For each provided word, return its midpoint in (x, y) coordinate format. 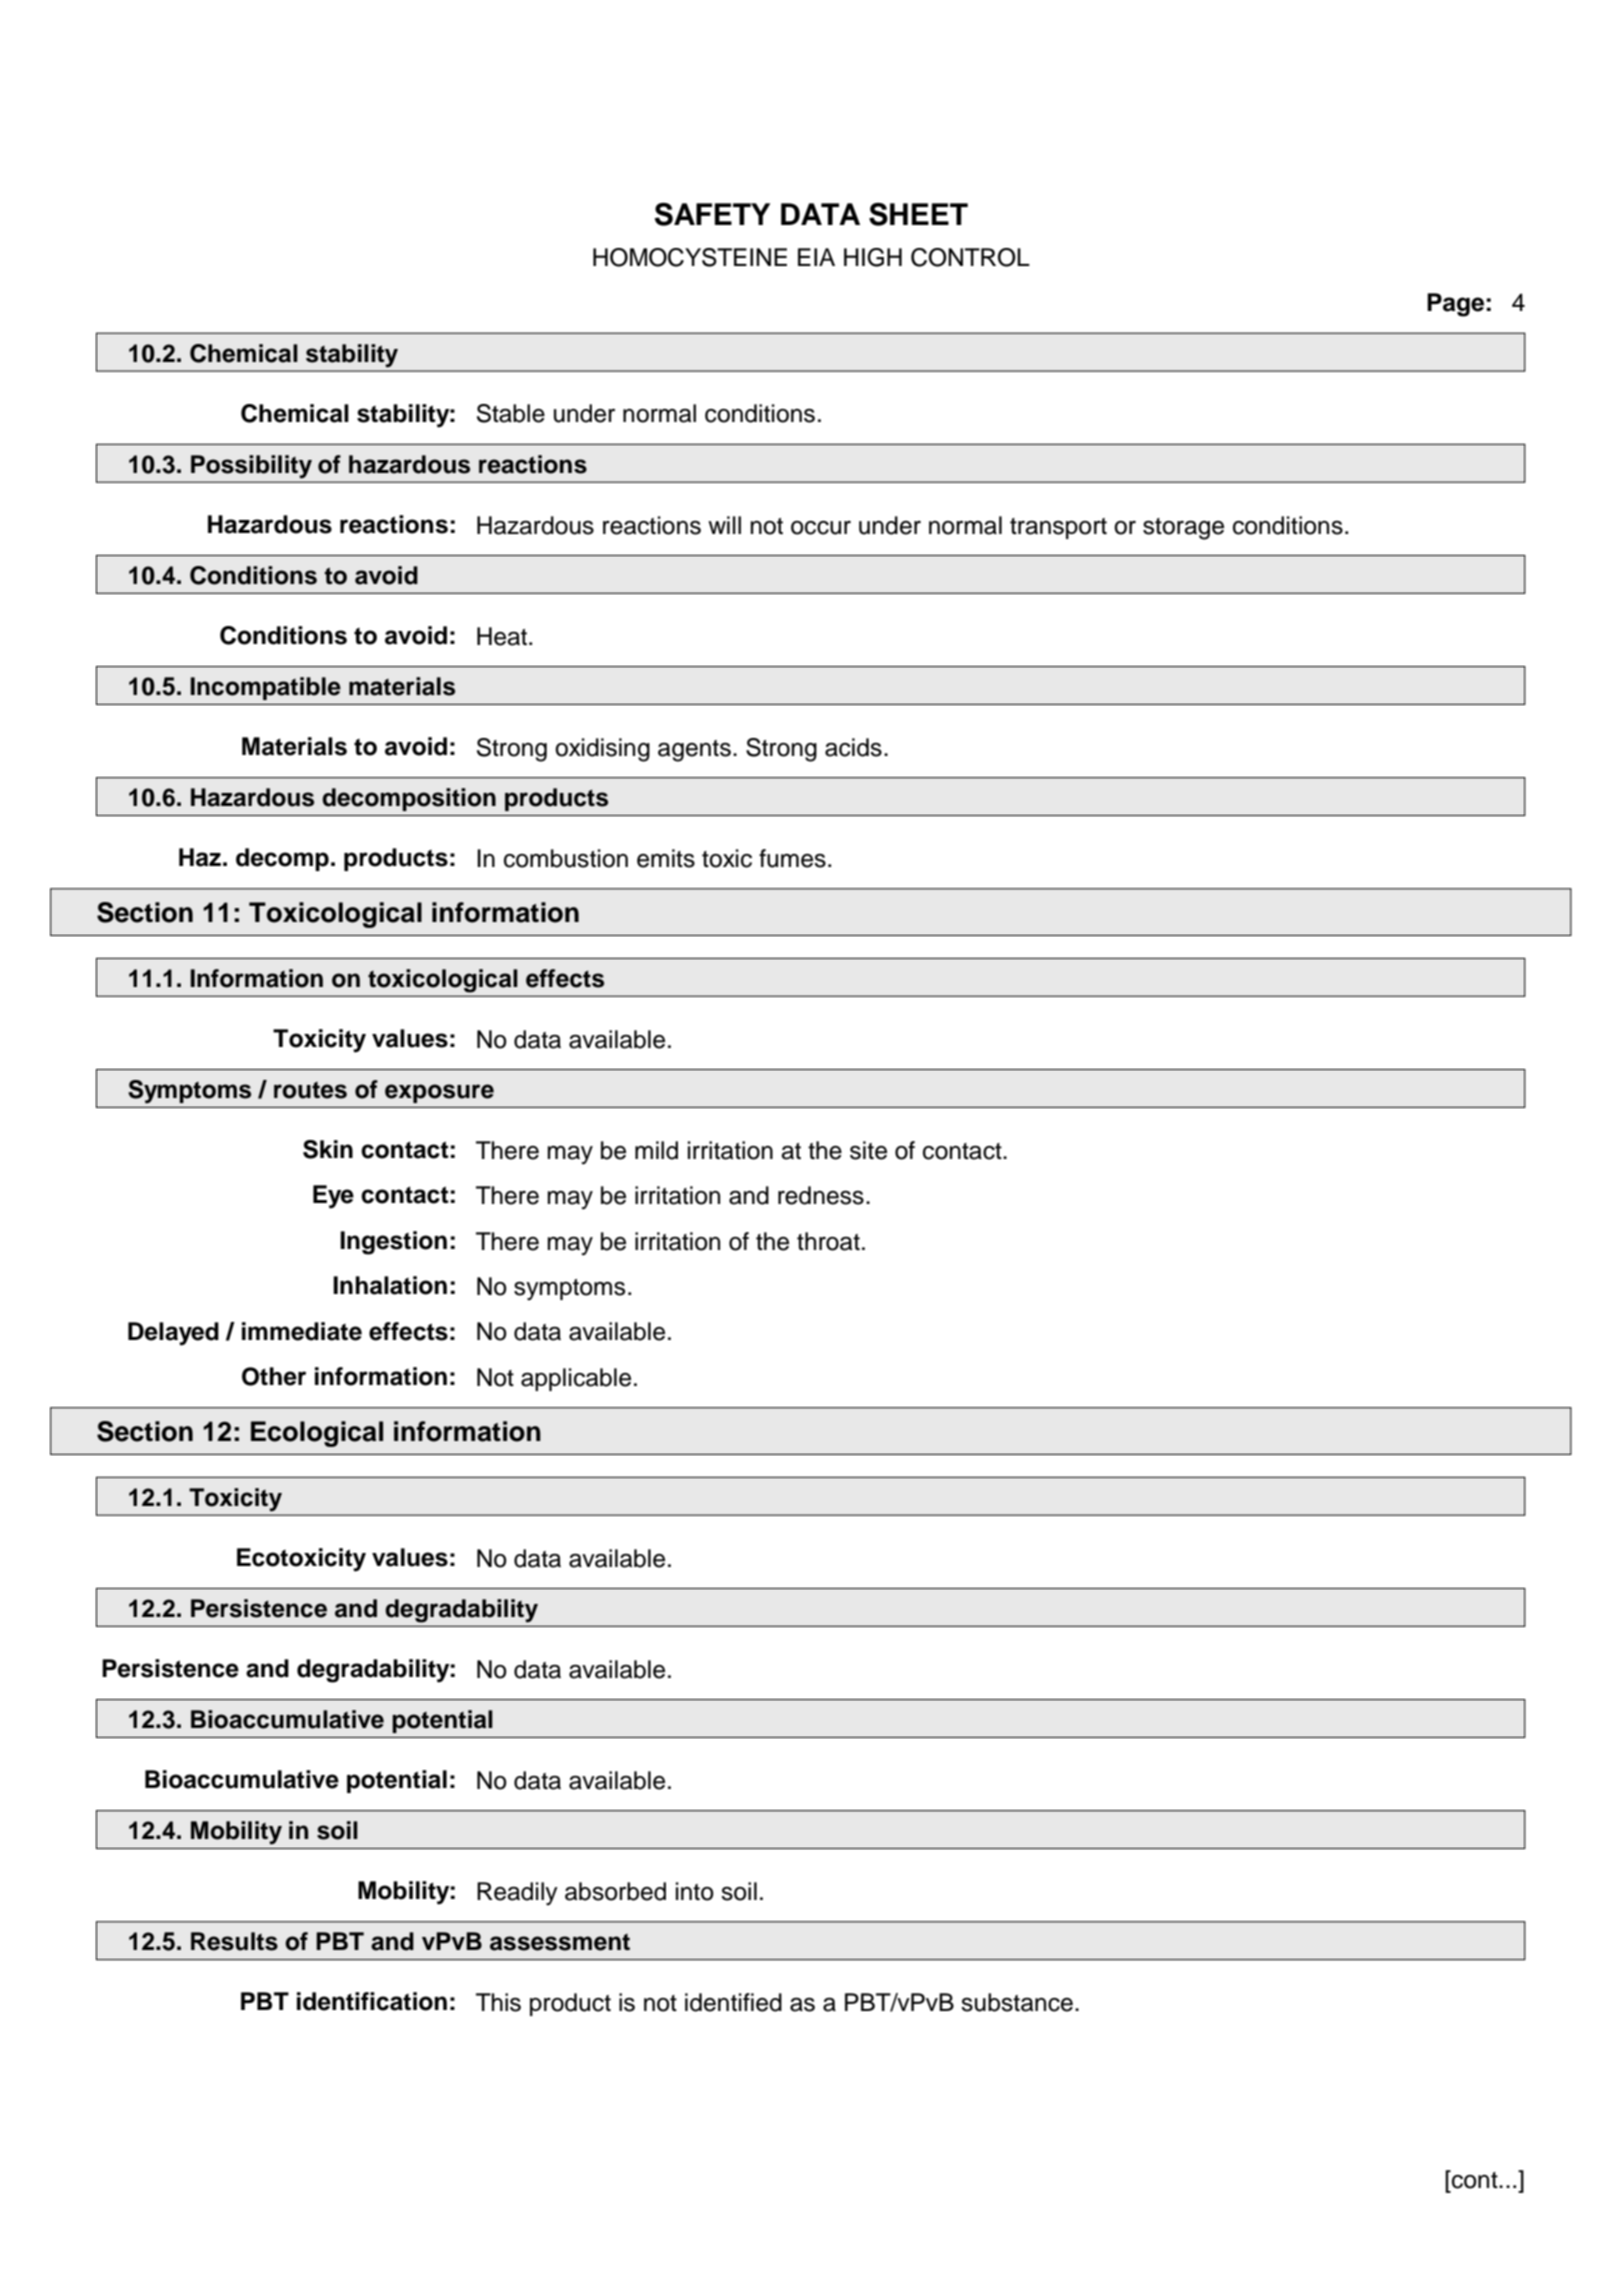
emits (666, 858)
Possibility (251, 467)
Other (274, 1376)
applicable (576, 1379)
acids (853, 747)
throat (828, 1241)
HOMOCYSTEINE (690, 257)
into (695, 1891)
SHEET (918, 214)
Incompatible (265, 688)
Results (234, 1941)
